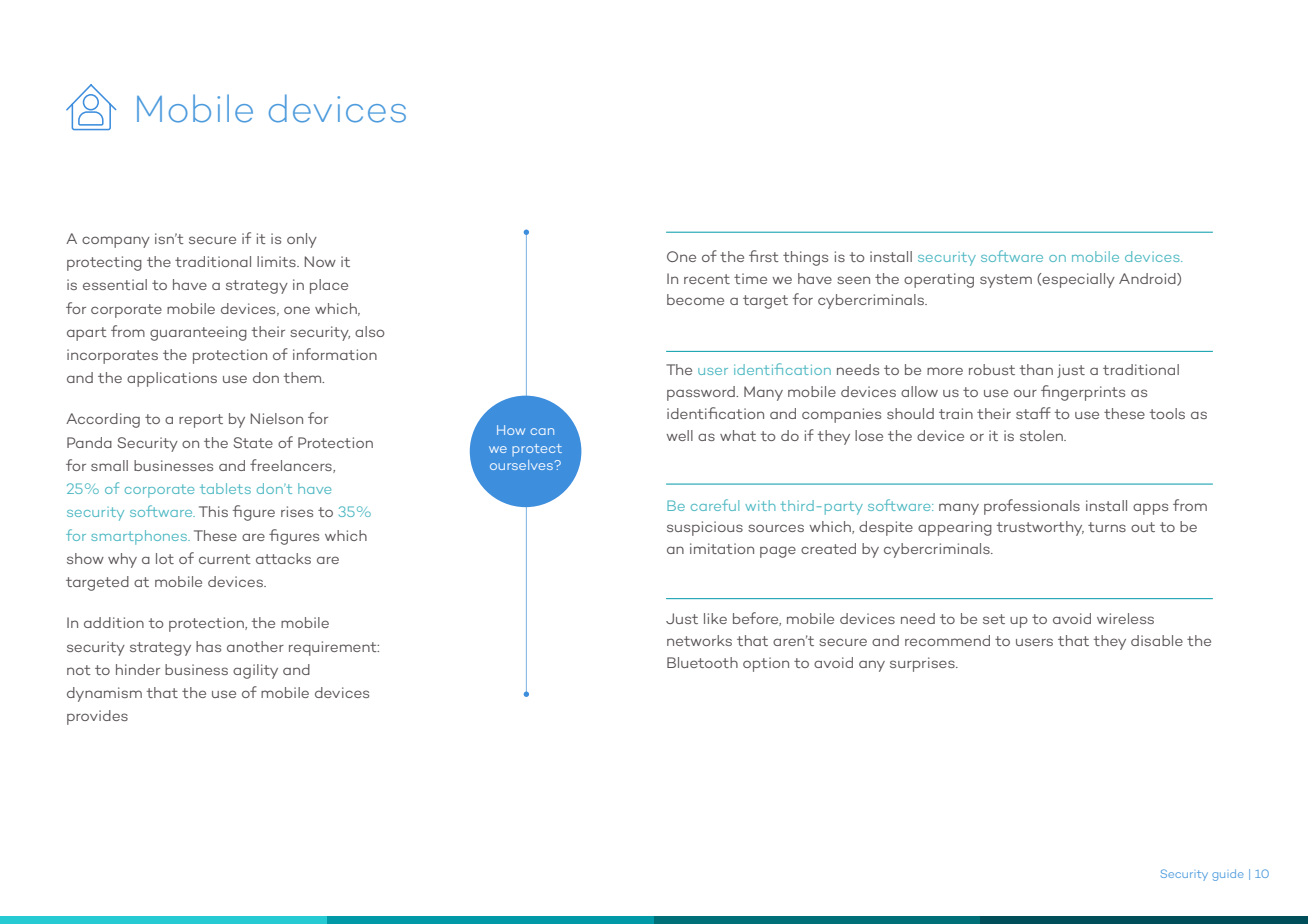 This image has width=1308, height=924. I want to click on Android, so click(1148, 279).
